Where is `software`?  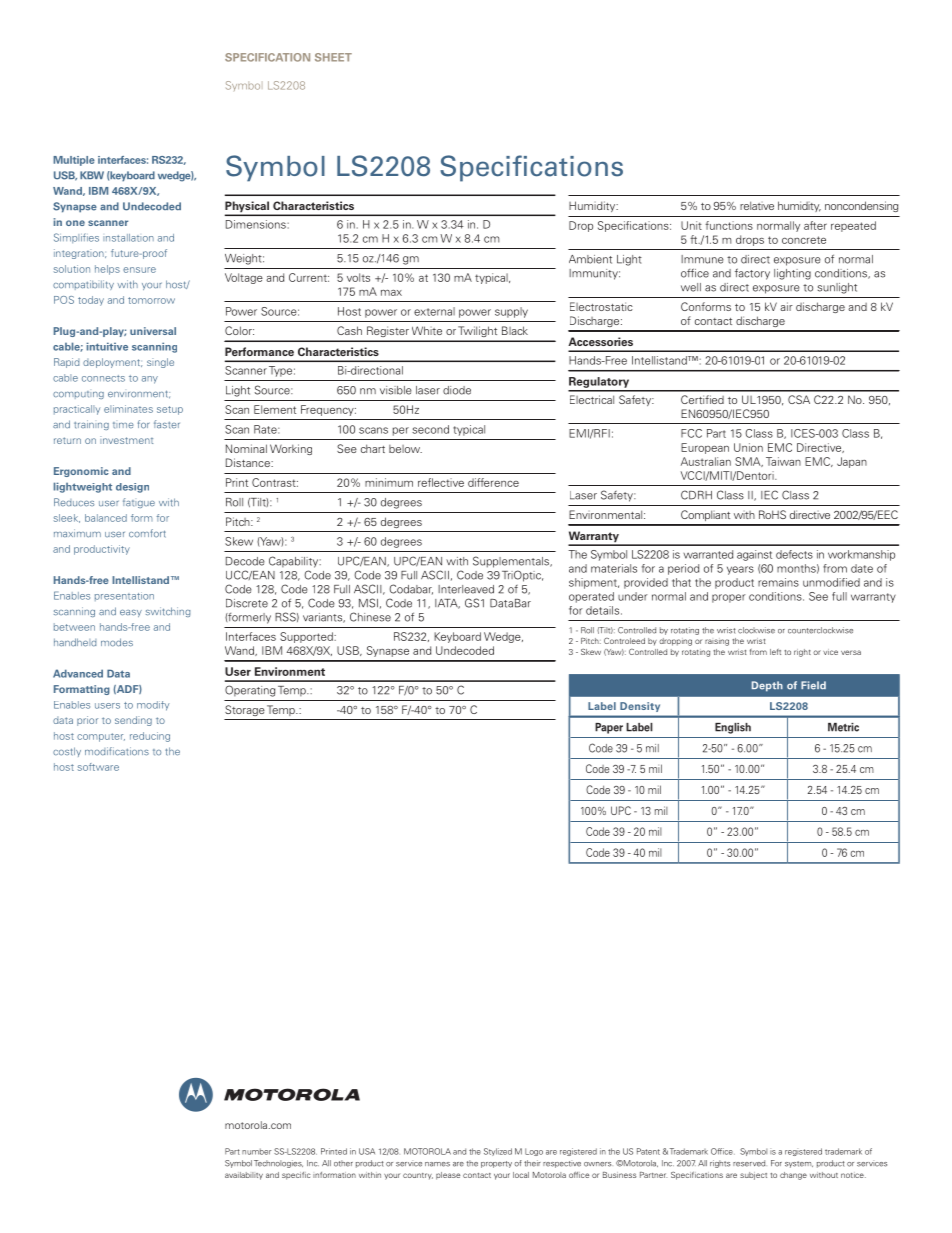
software is located at coordinates (98, 767).
